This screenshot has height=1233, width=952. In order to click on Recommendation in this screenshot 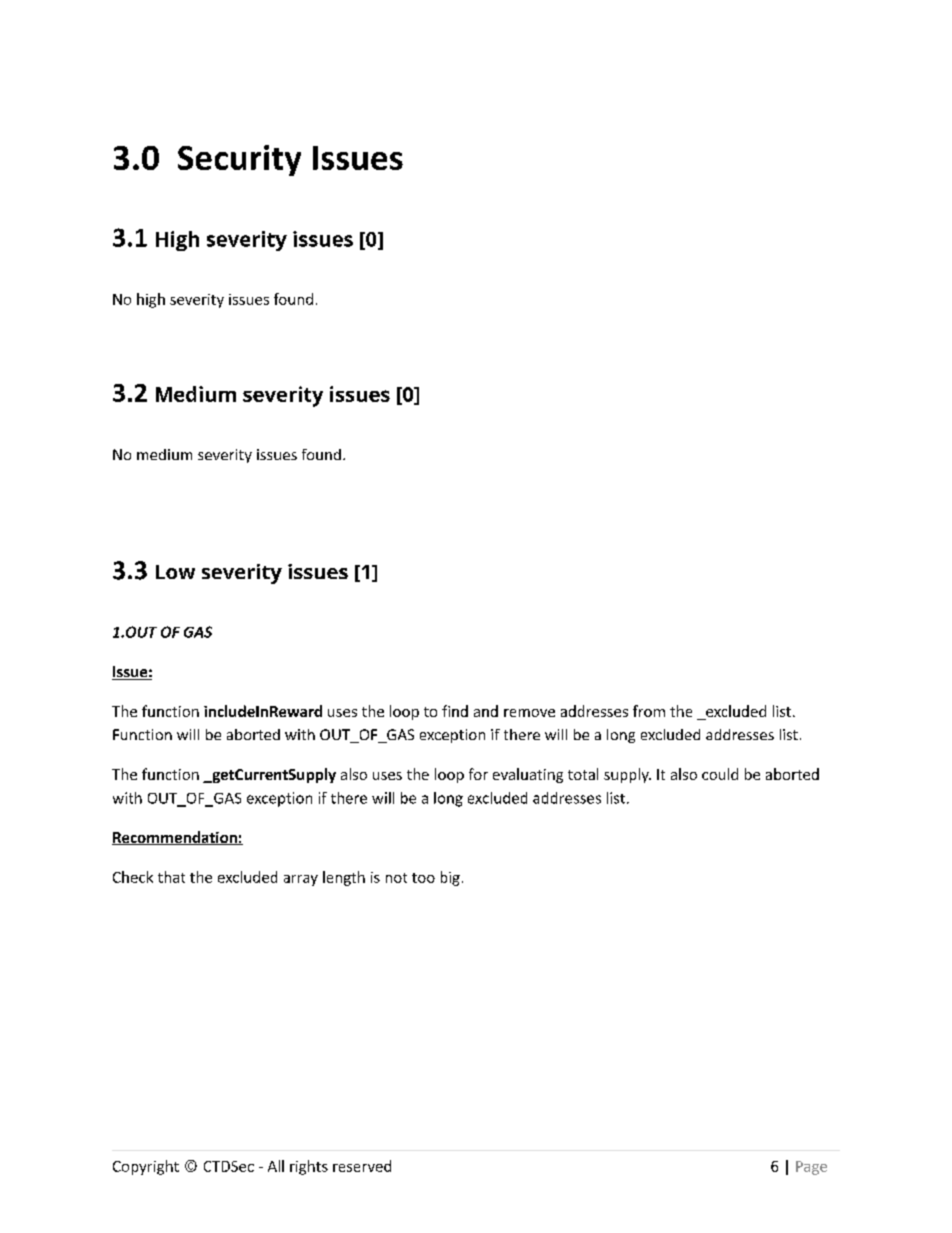, I will do `click(175, 838)`.
